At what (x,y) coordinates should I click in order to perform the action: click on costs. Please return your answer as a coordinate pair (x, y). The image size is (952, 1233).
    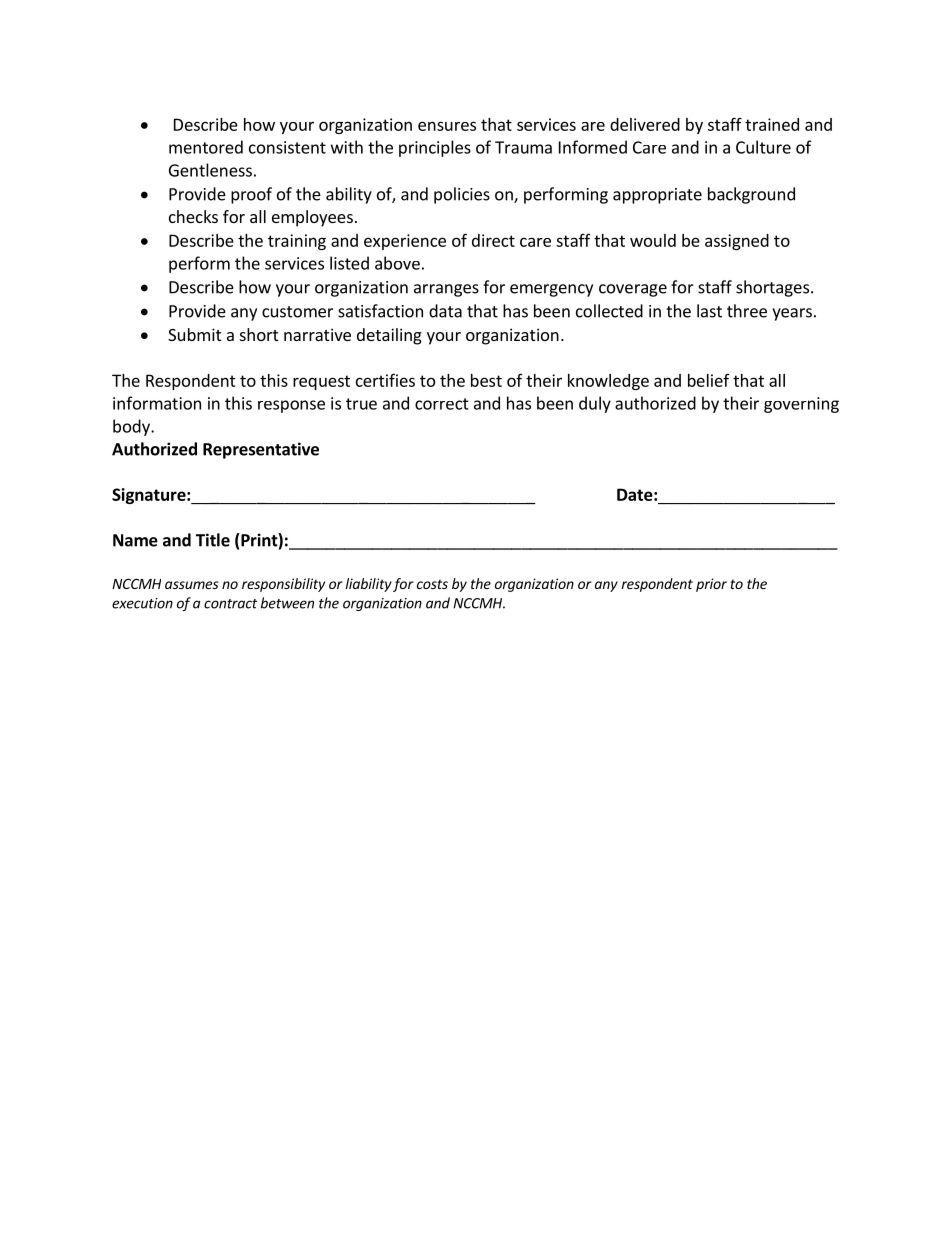
    Looking at the image, I should click on (432, 584).
